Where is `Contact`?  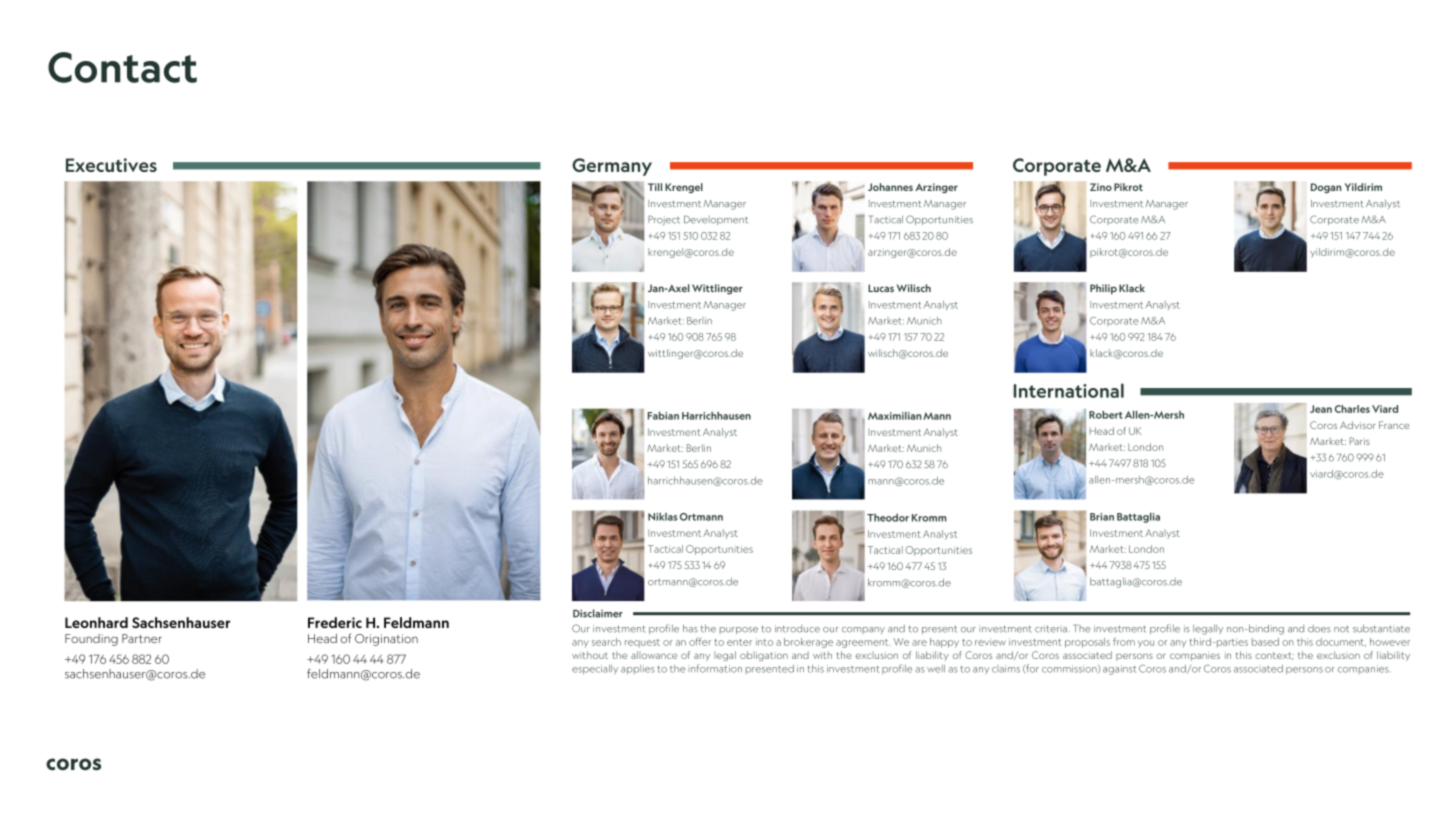
Contact is located at coordinates (122, 67).
